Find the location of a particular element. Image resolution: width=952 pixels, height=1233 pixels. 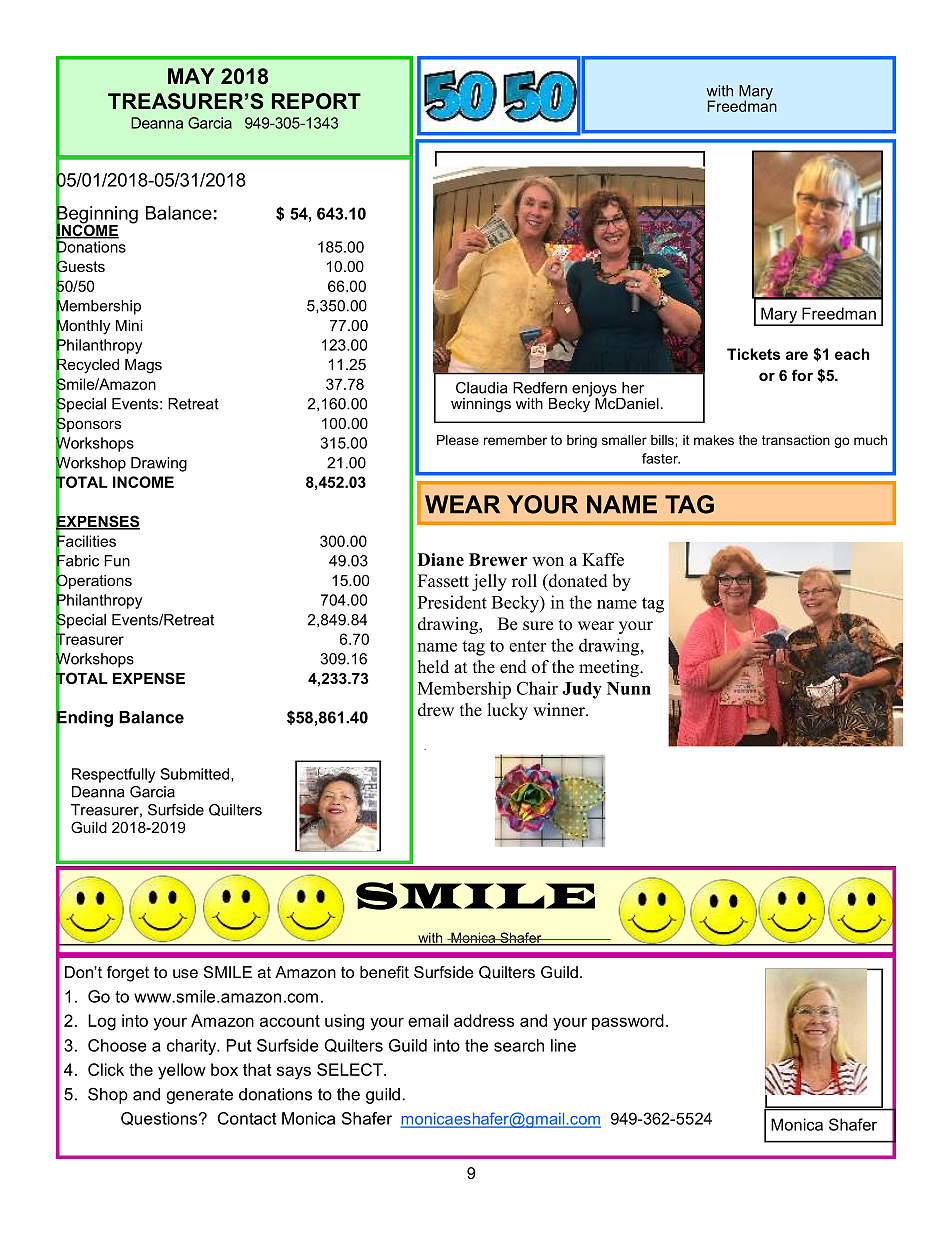

Submitted is located at coordinates (196, 775).
